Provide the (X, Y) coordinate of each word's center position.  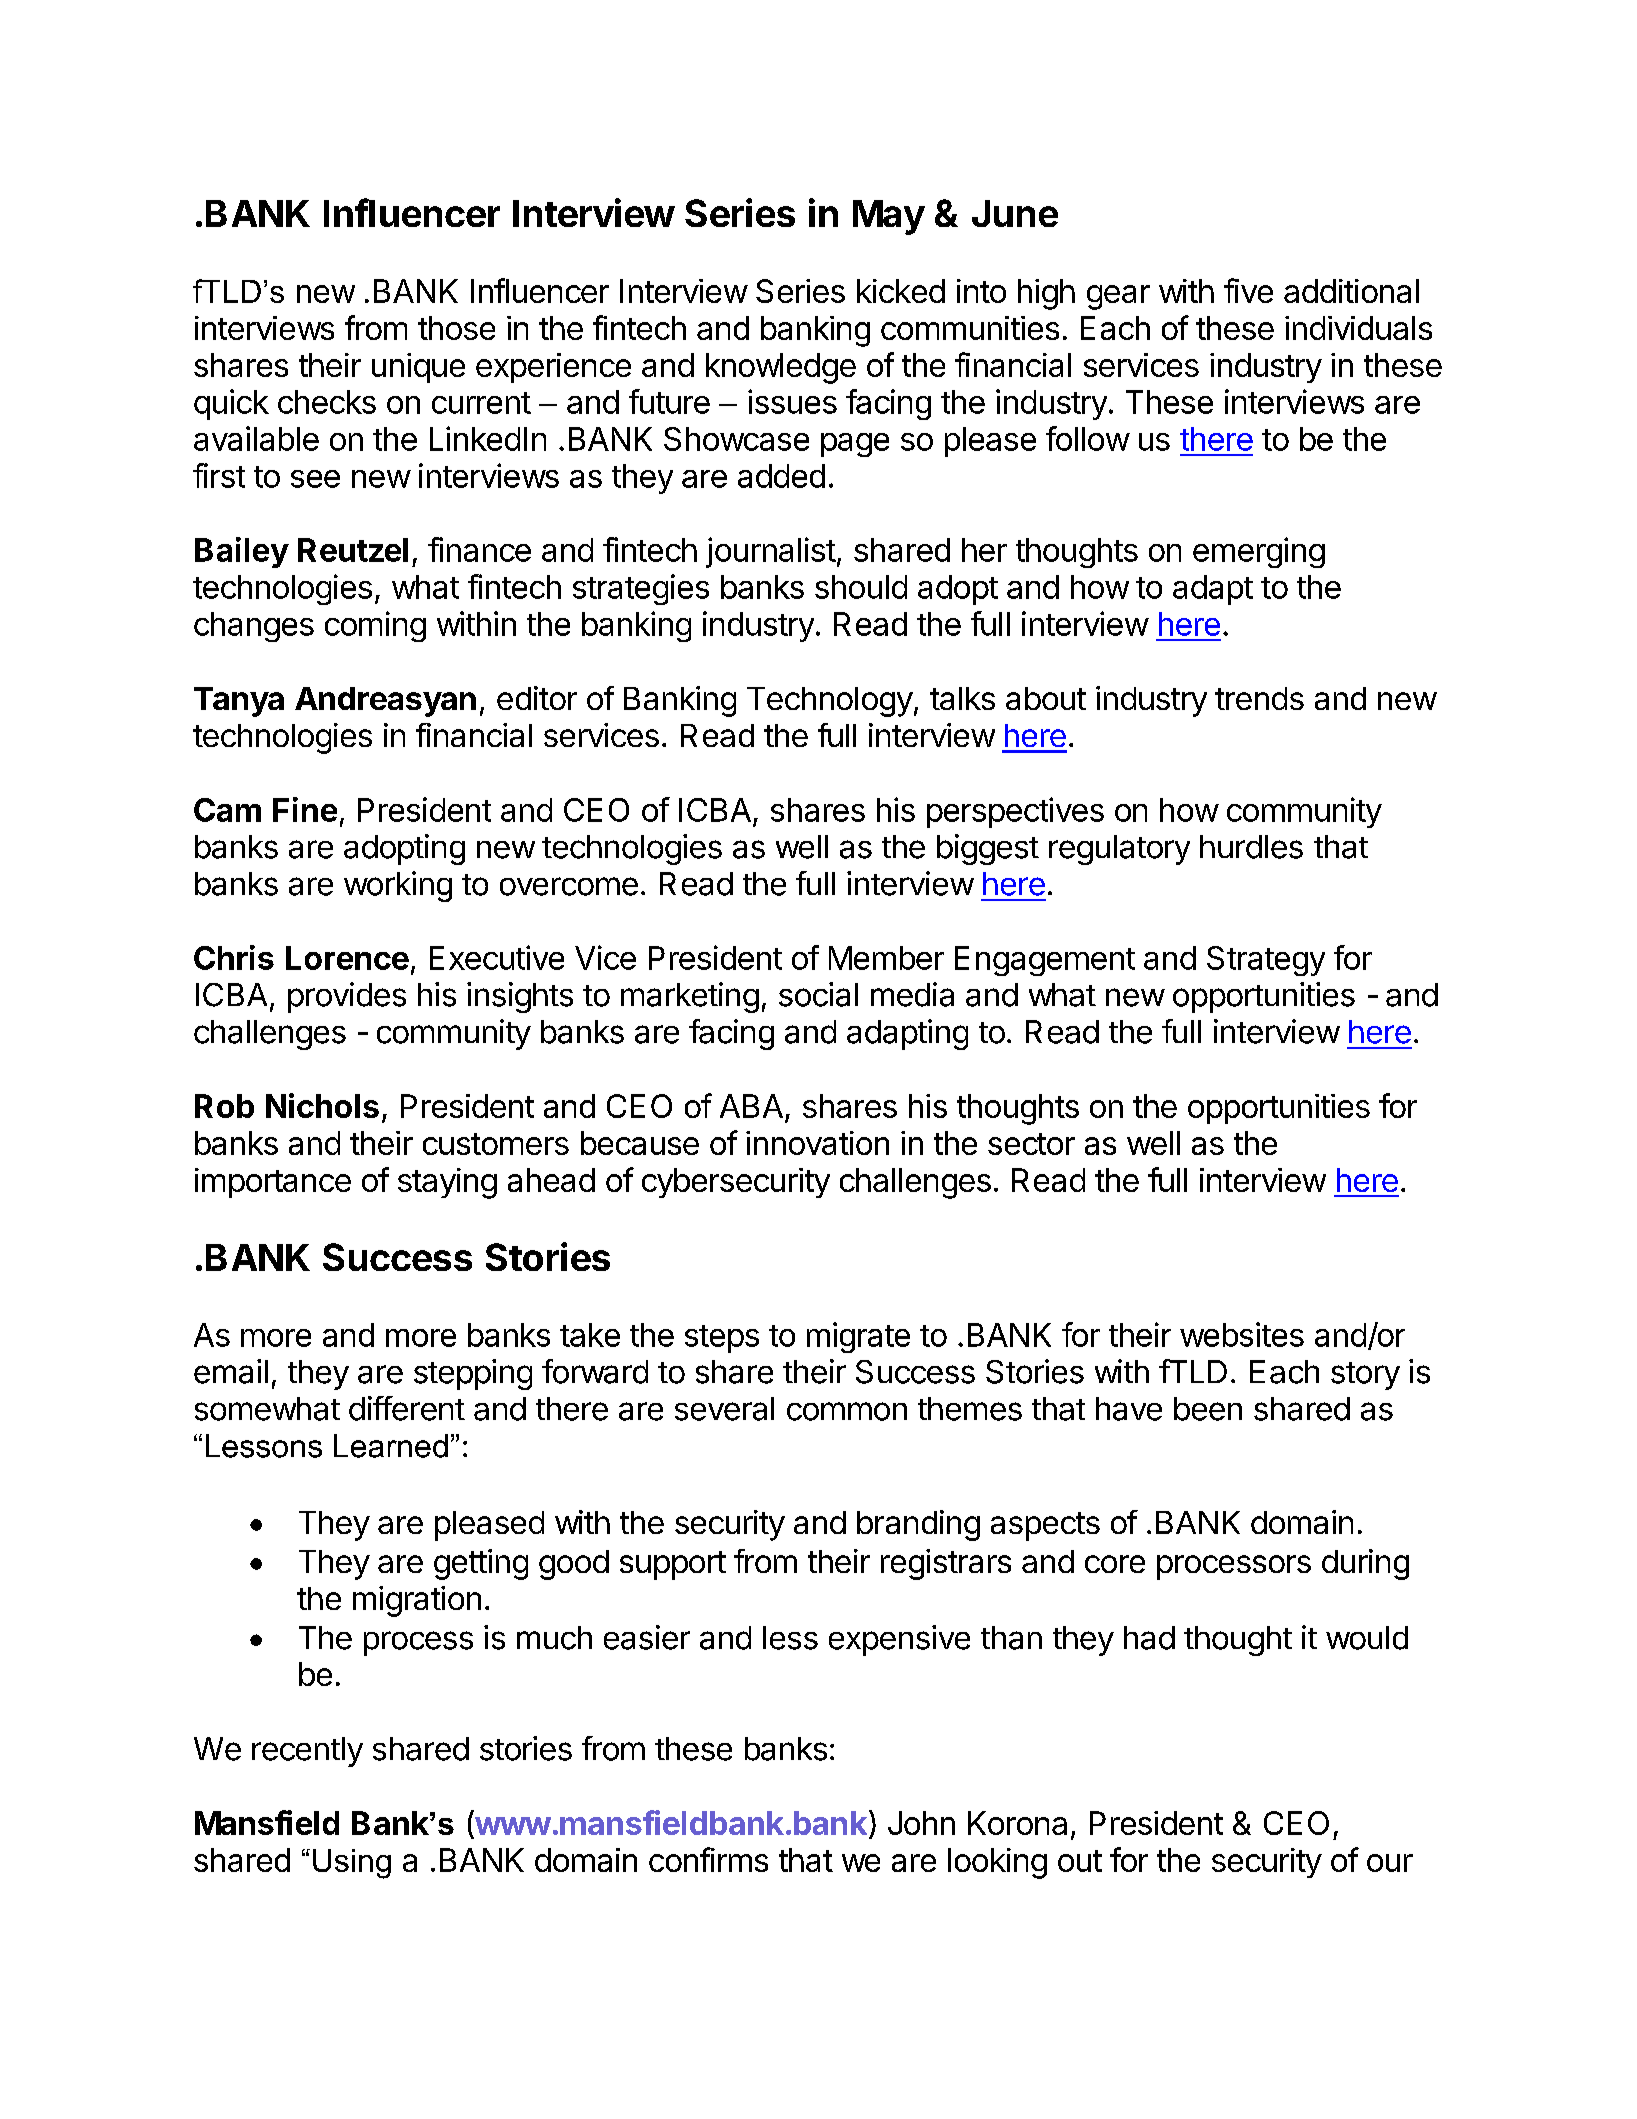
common (847, 1411)
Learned (391, 1446)
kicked (901, 291)
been (1208, 1409)
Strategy (1266, 961)
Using (352, 1864)
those (456, 328)
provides (347, 997)
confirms (708, 1859)
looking (997, 1863)
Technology (830, 702)
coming (375, 626)
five (1248, 290)
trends (1259, 698)
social (818, 994)
